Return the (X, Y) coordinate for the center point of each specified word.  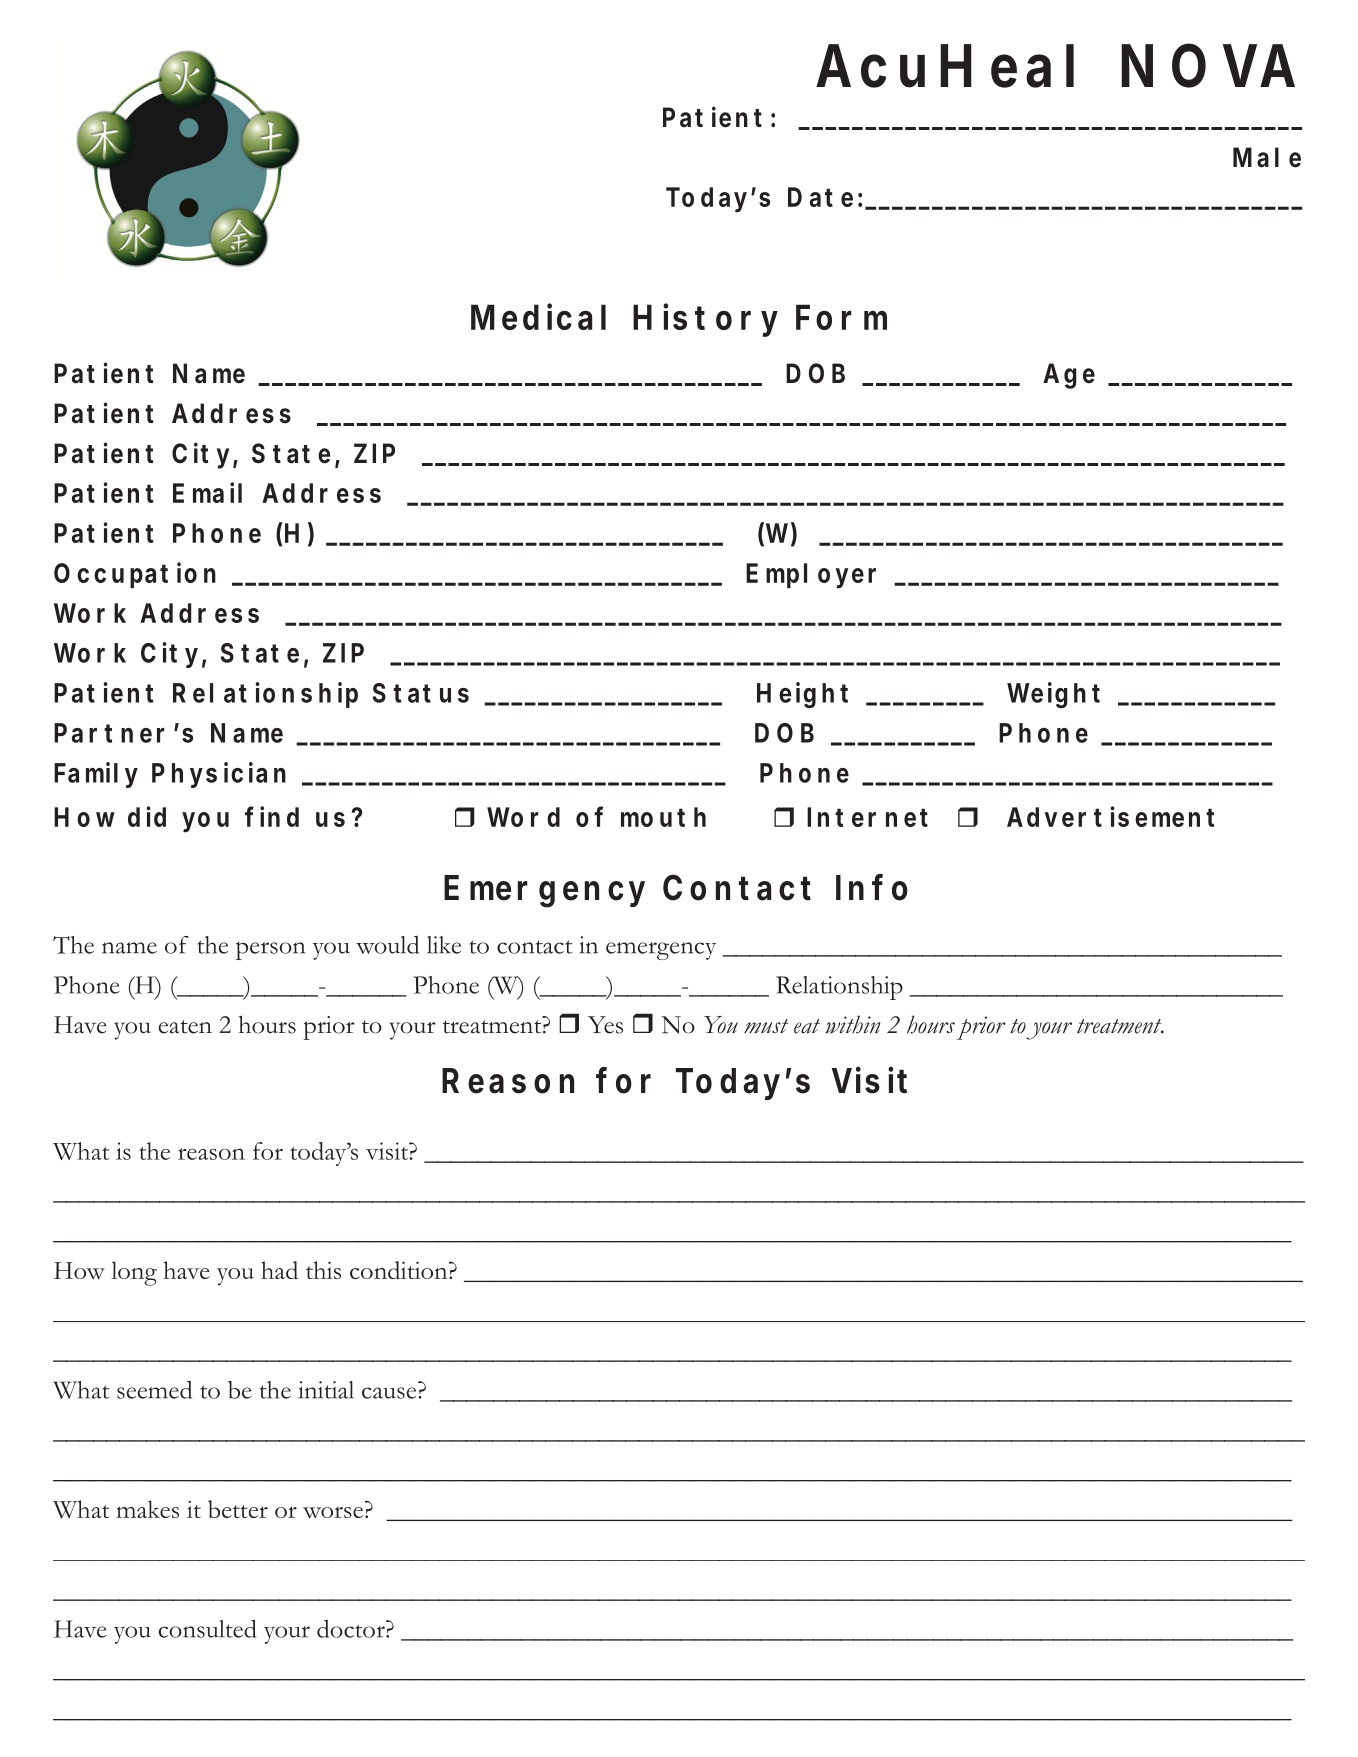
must (766, 1026)
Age (1069, 376)
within (853, 1024)
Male (1267, 157)
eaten (185, 1027)
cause (390, 1393)
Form (841, 317)
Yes (605, 1025)
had (279, 1270)
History (705, 320)
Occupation (135, 575)
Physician (219, 775)
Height (802, 695)
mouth (663, 817)
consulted (208, 1628)
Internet (867, 817)
